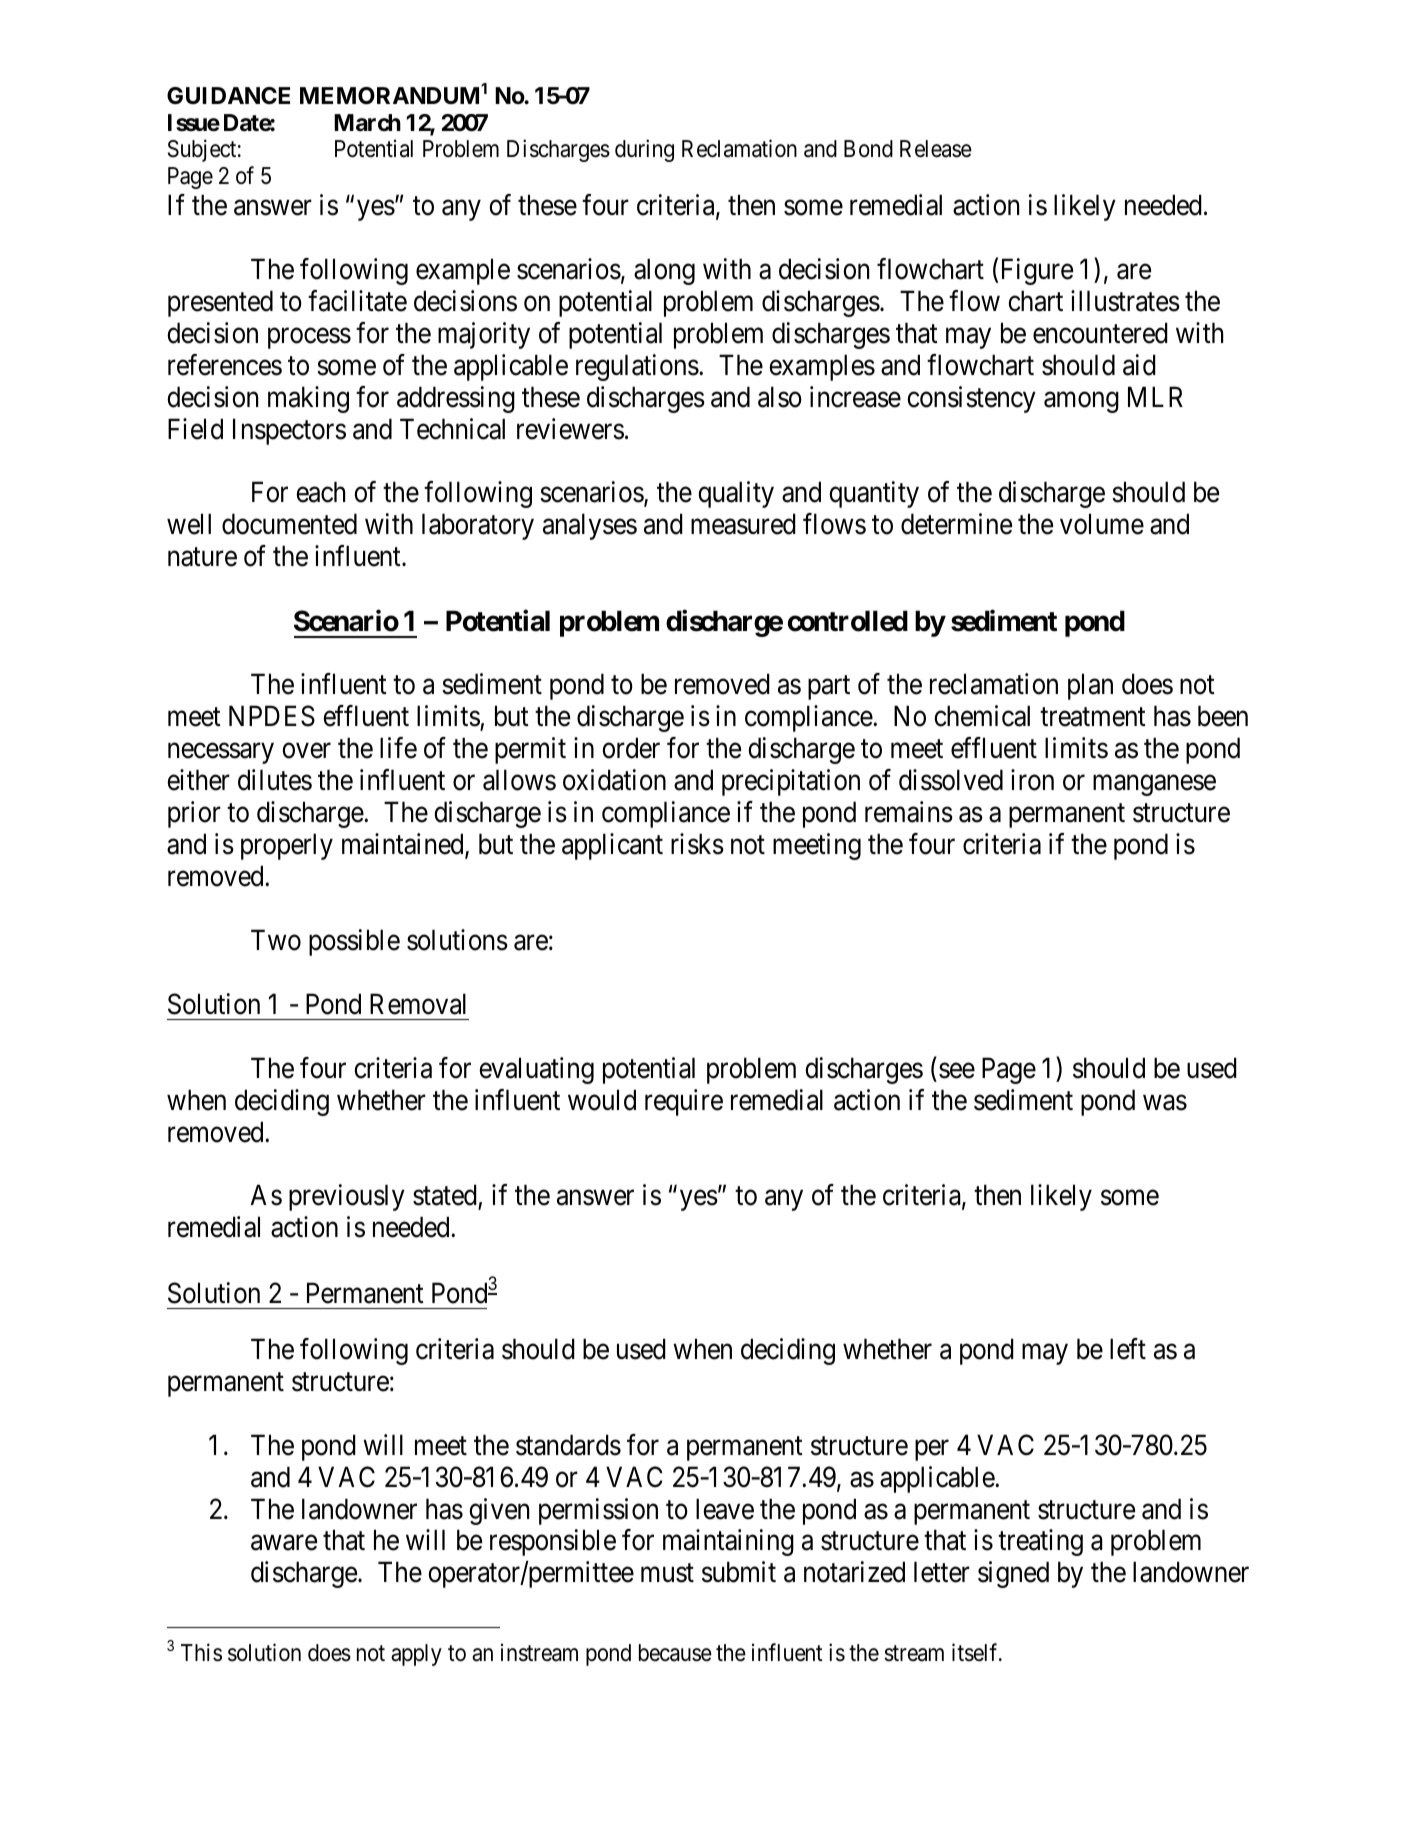 Image resolution: width=1417 pixels, height=1834 pixels. Describe the element at coordinates (736, 495) in the document. I see `quality` at that location.
